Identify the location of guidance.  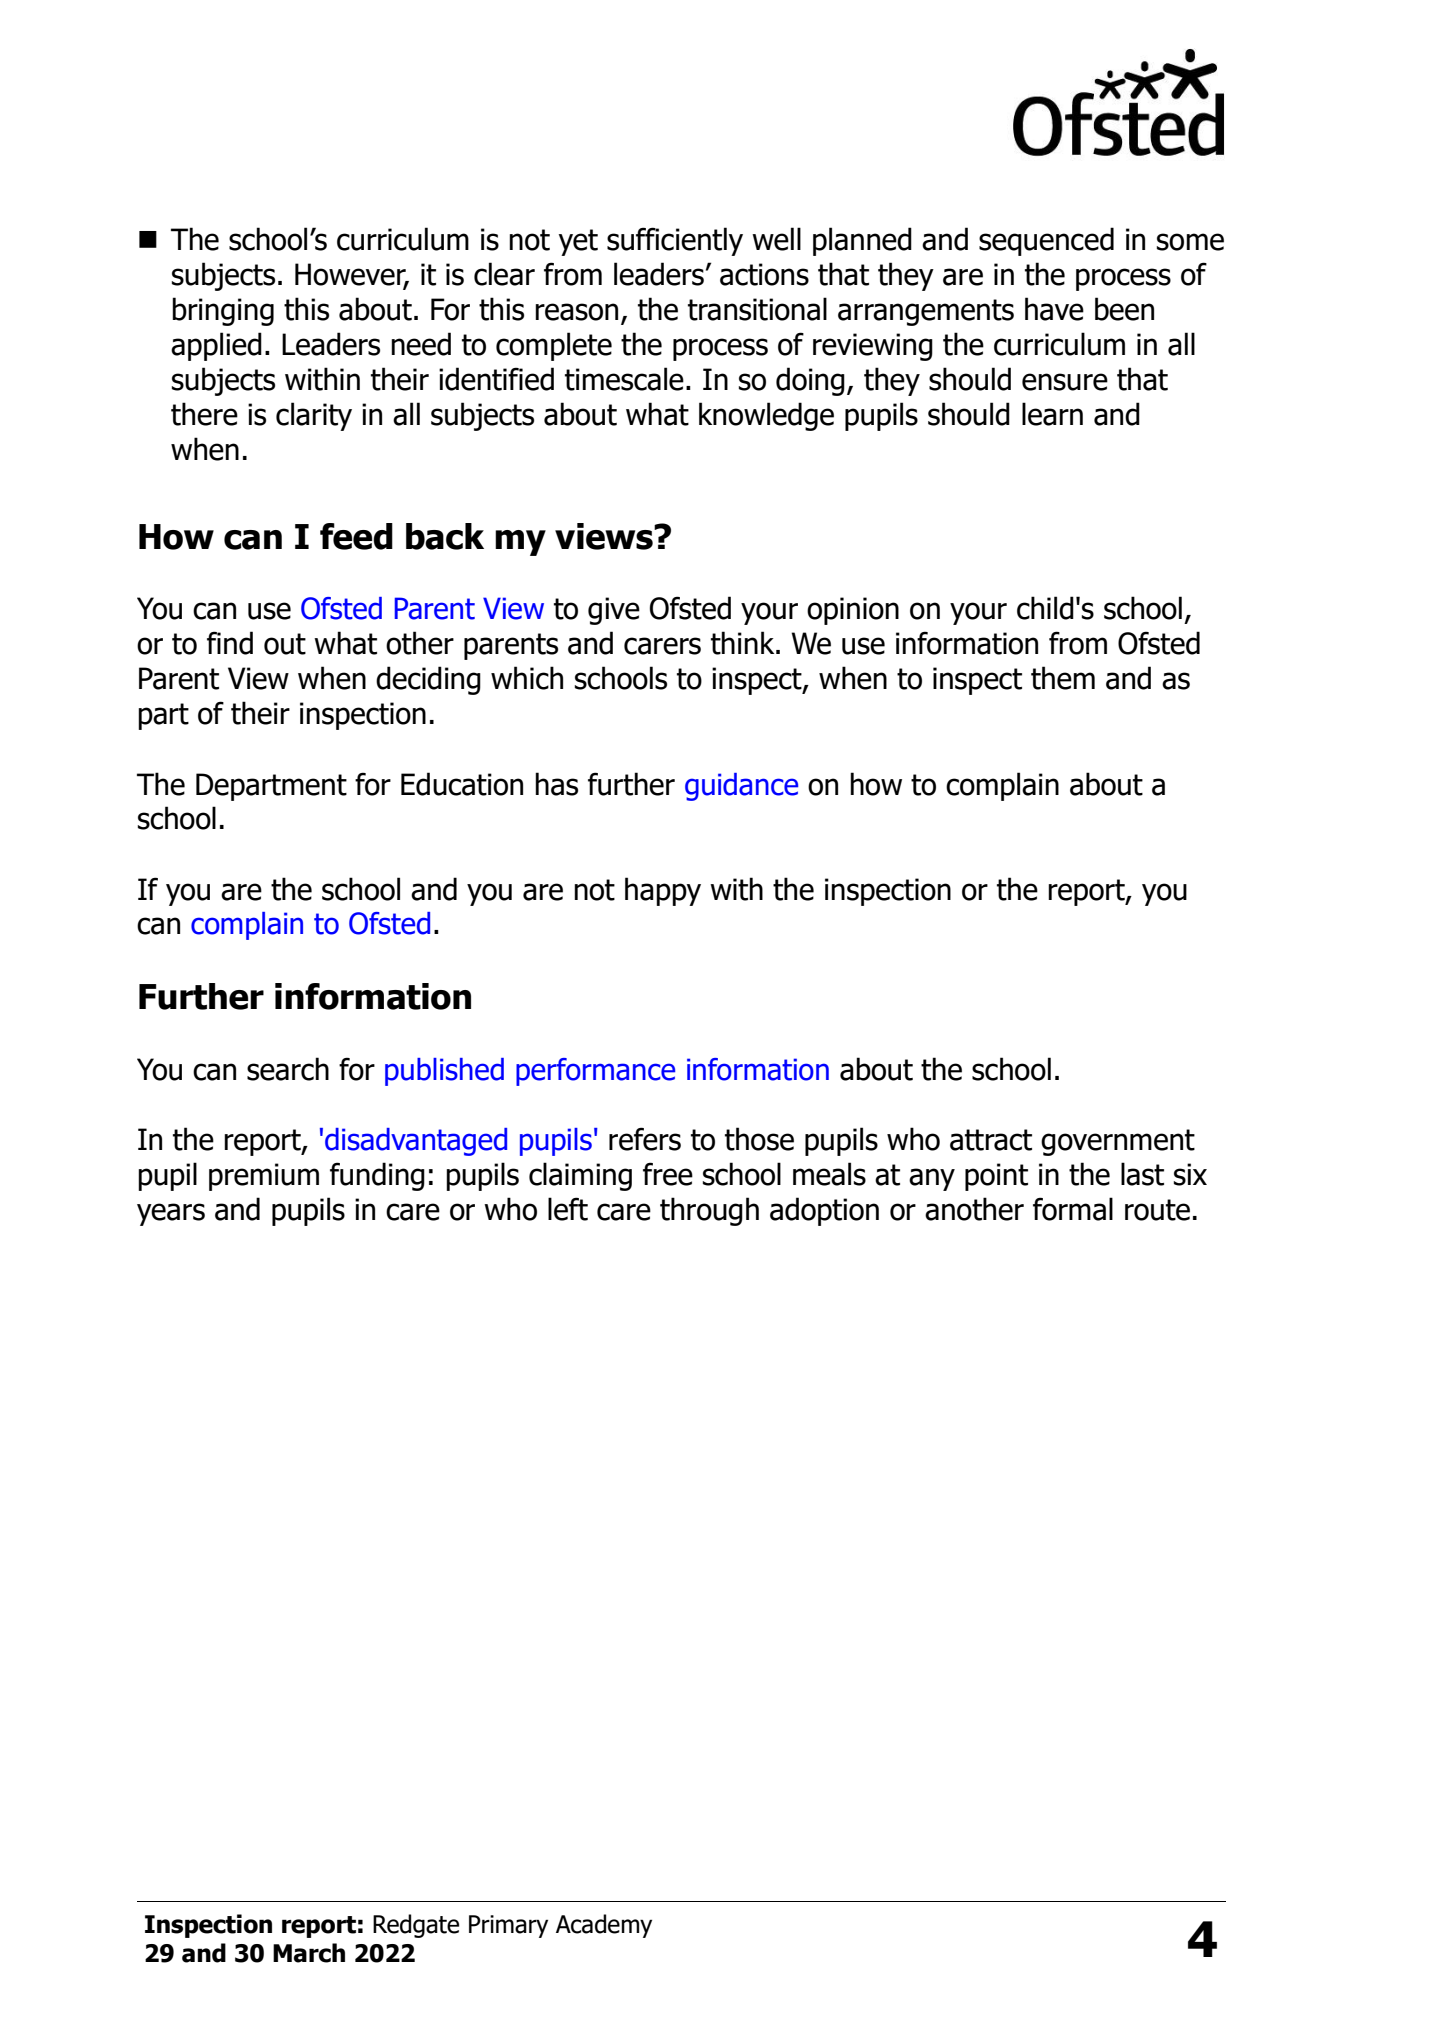
(741, 787).
